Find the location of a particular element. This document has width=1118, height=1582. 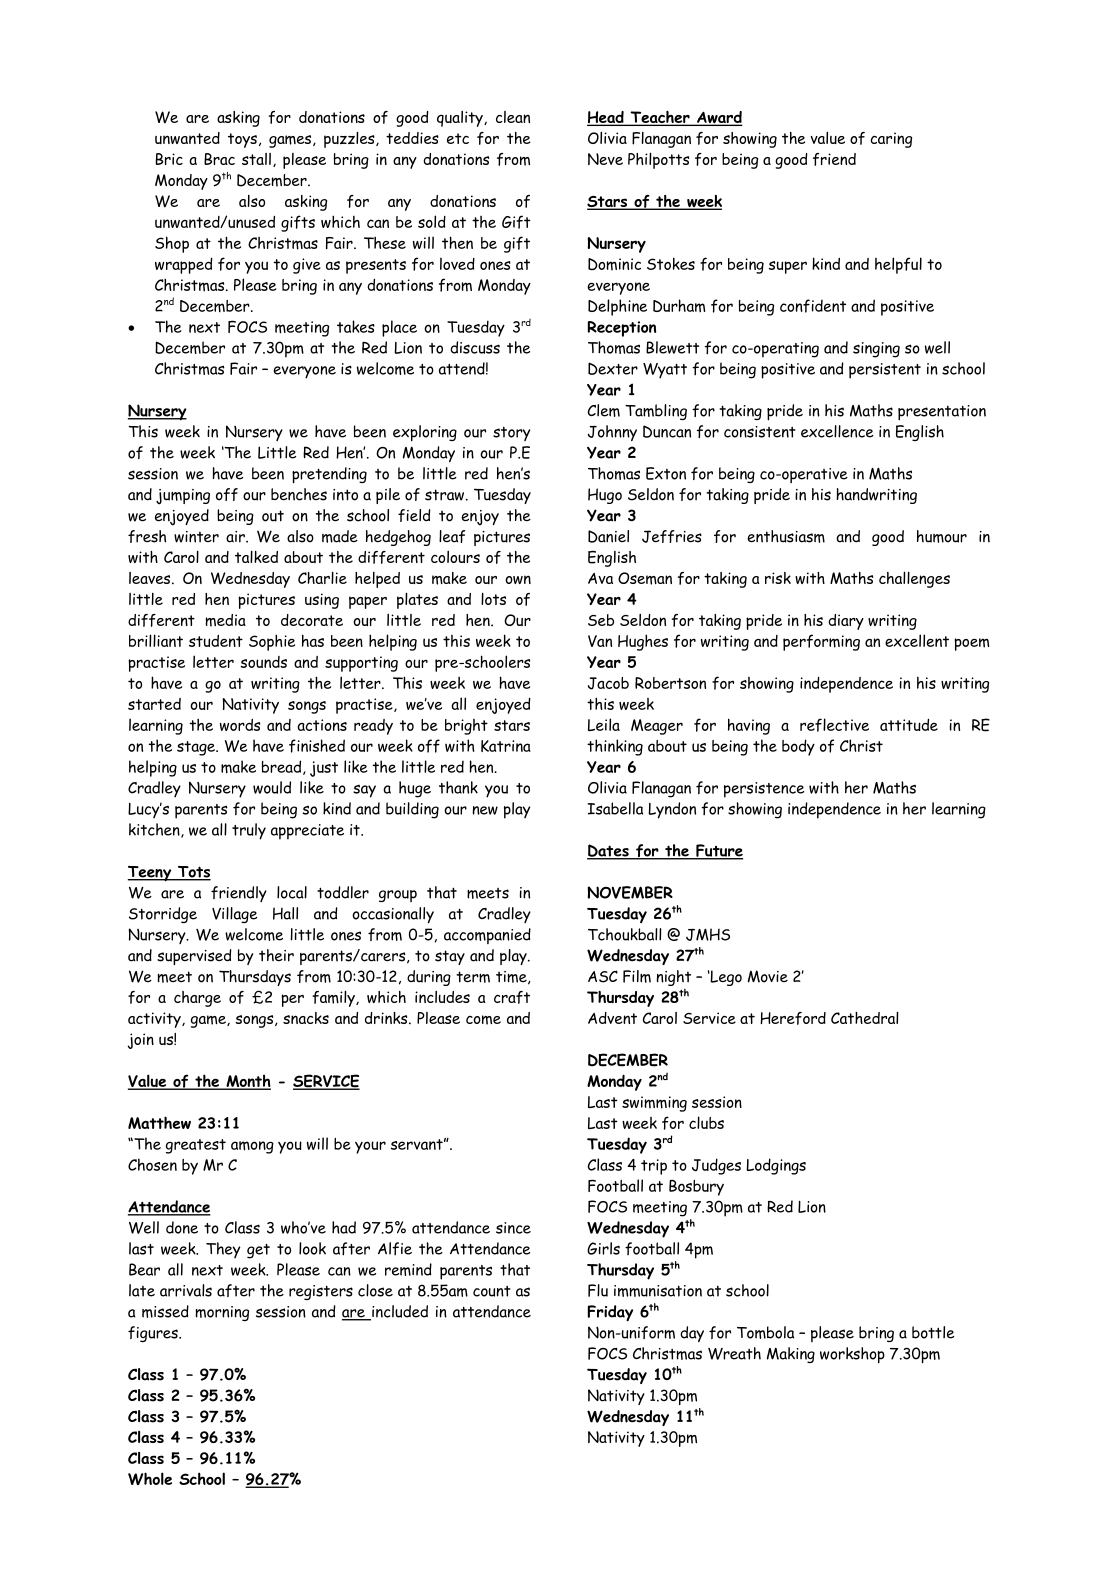

Isabella is located at coordinates (615, 808).
